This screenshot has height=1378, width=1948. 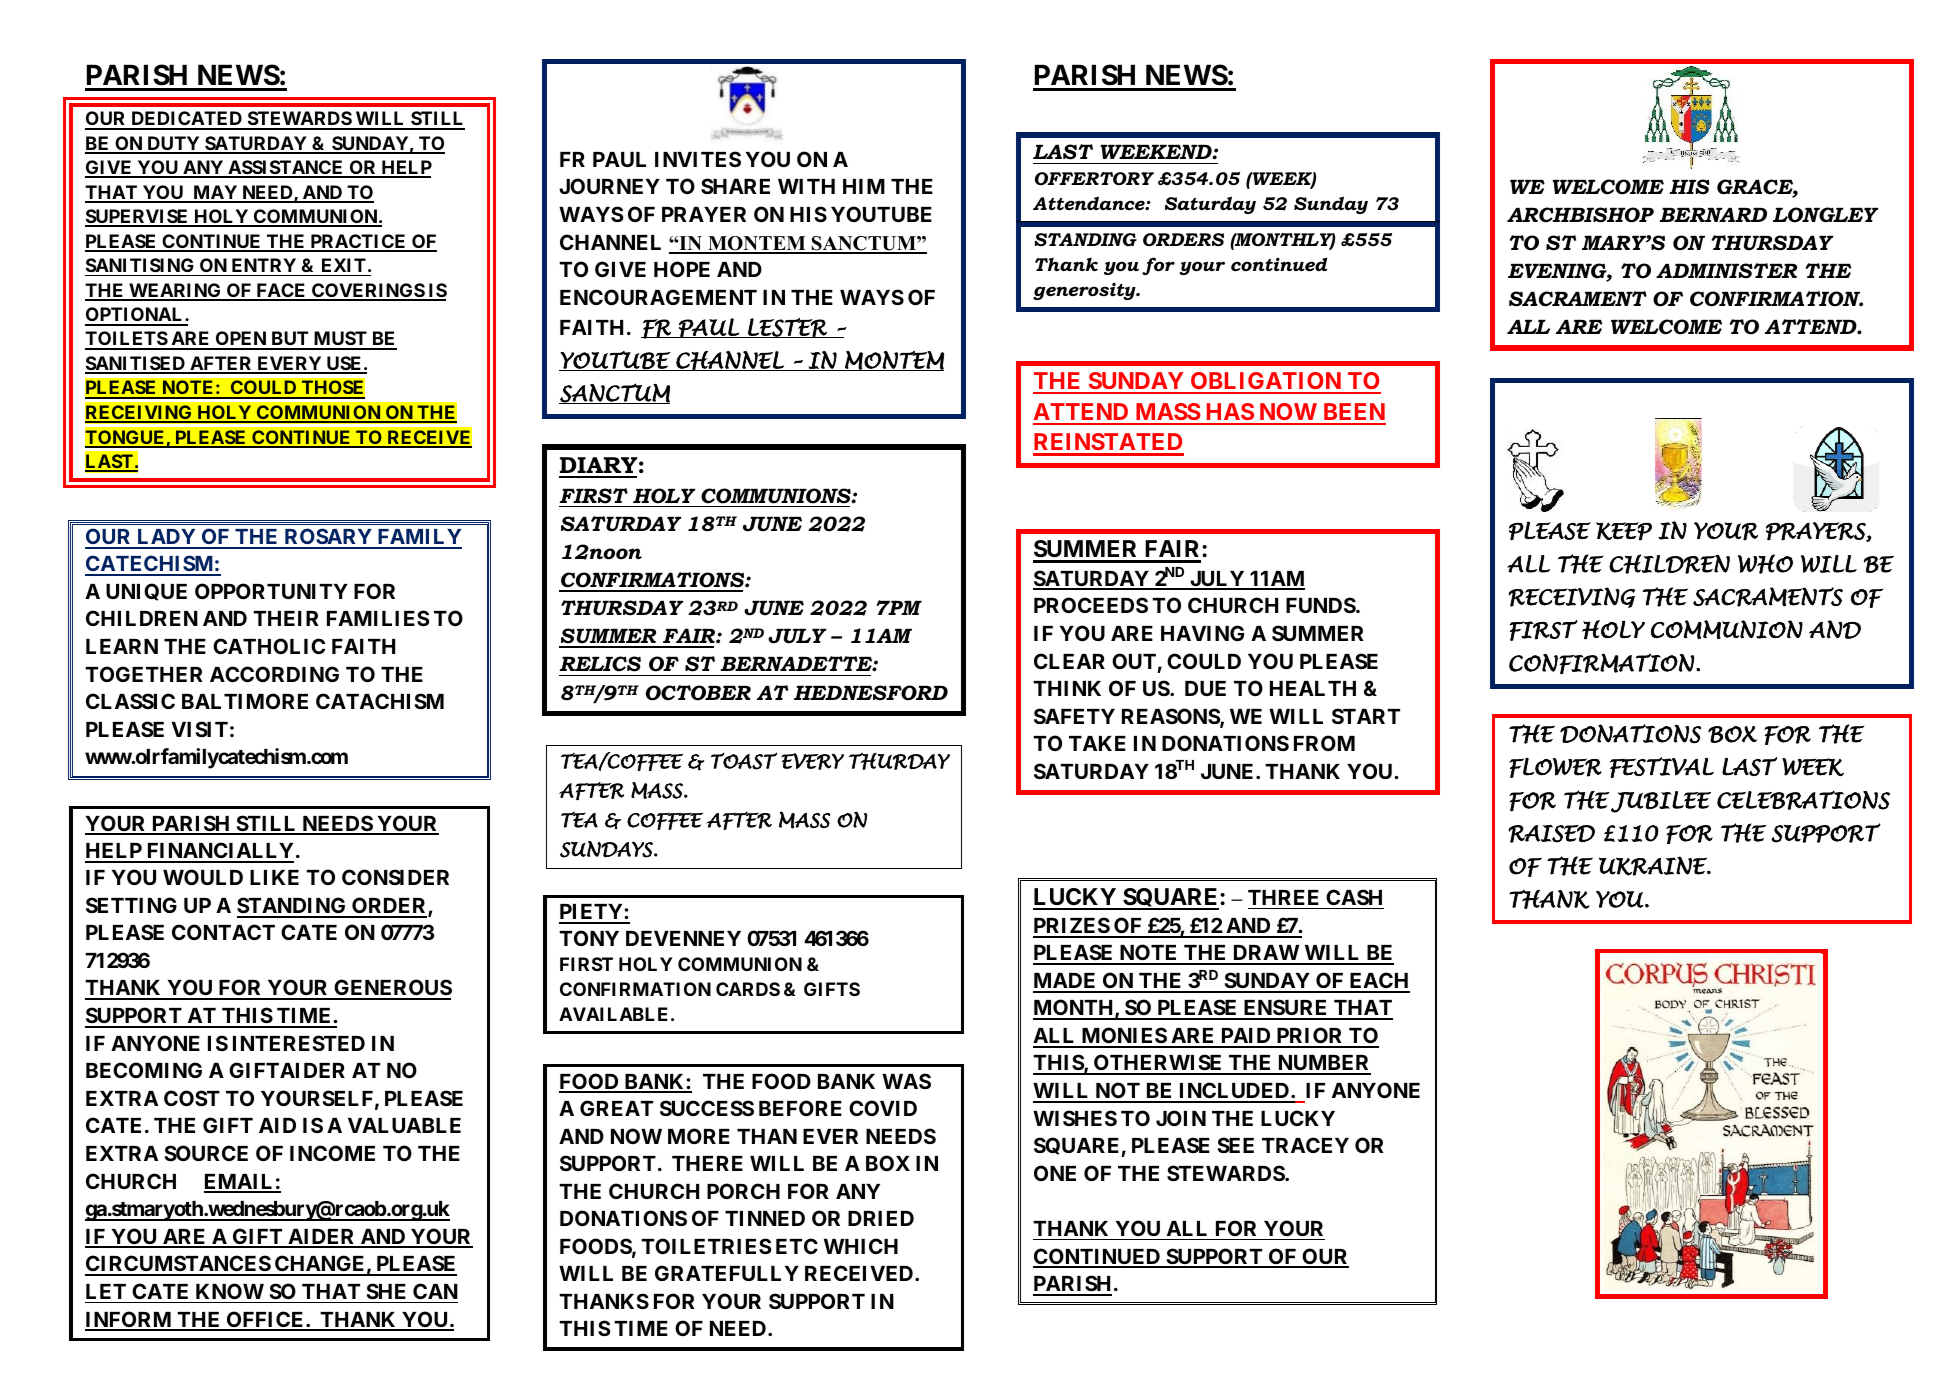 What do you see at coordinates (748, 989) in the screenshot?
I see `CARDS` at bounding box center [748, 989].
